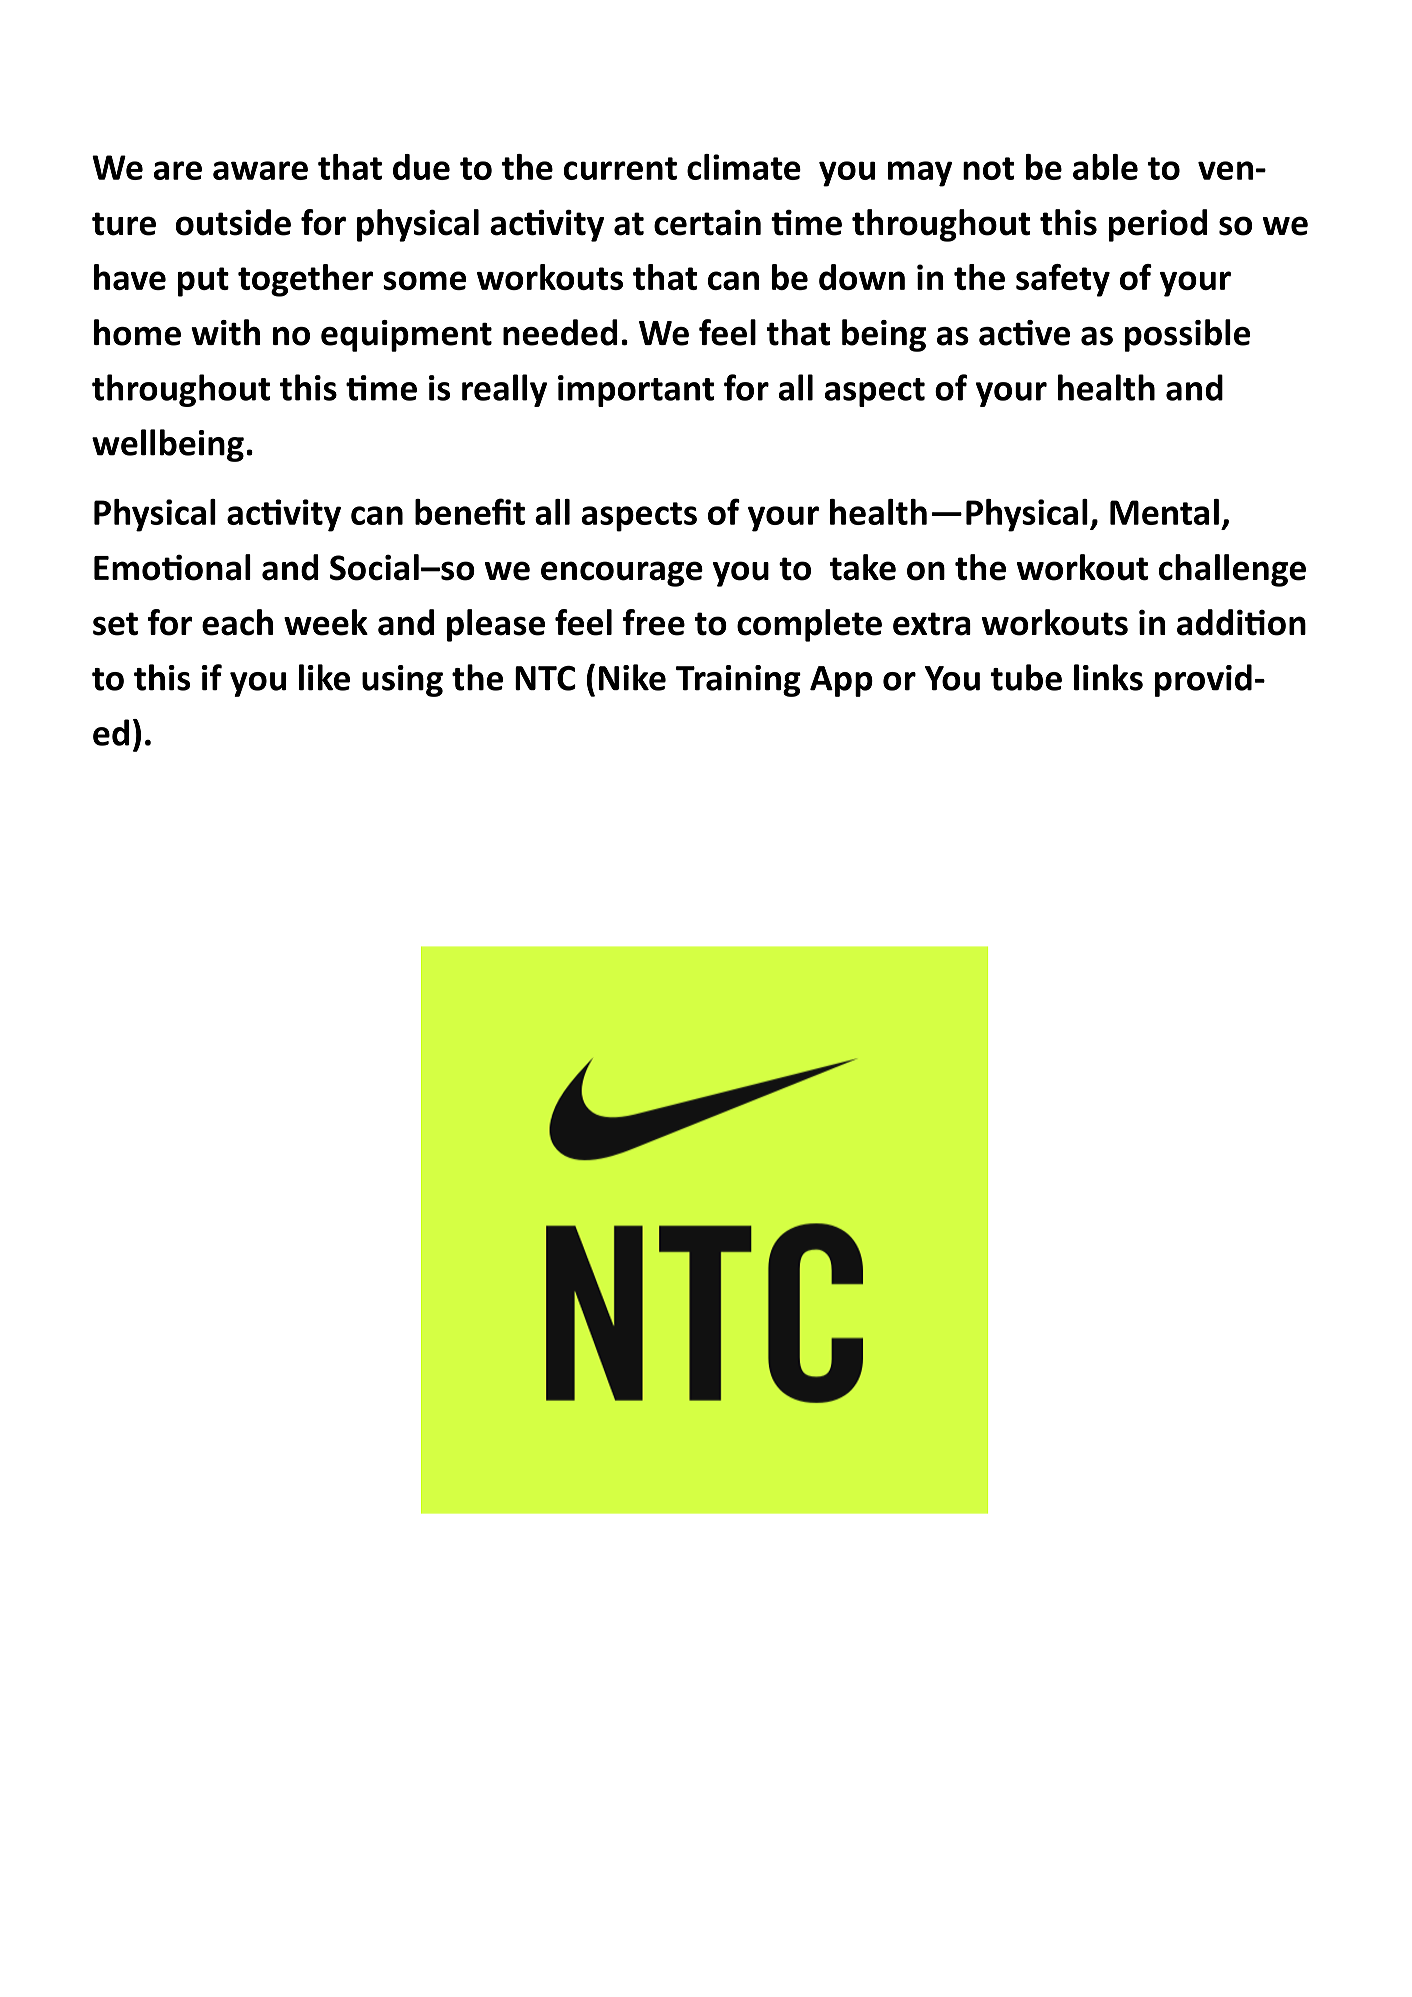 The height and width of the screenshot is (1997, 1412). I want to click on like, so click(324, 677).
